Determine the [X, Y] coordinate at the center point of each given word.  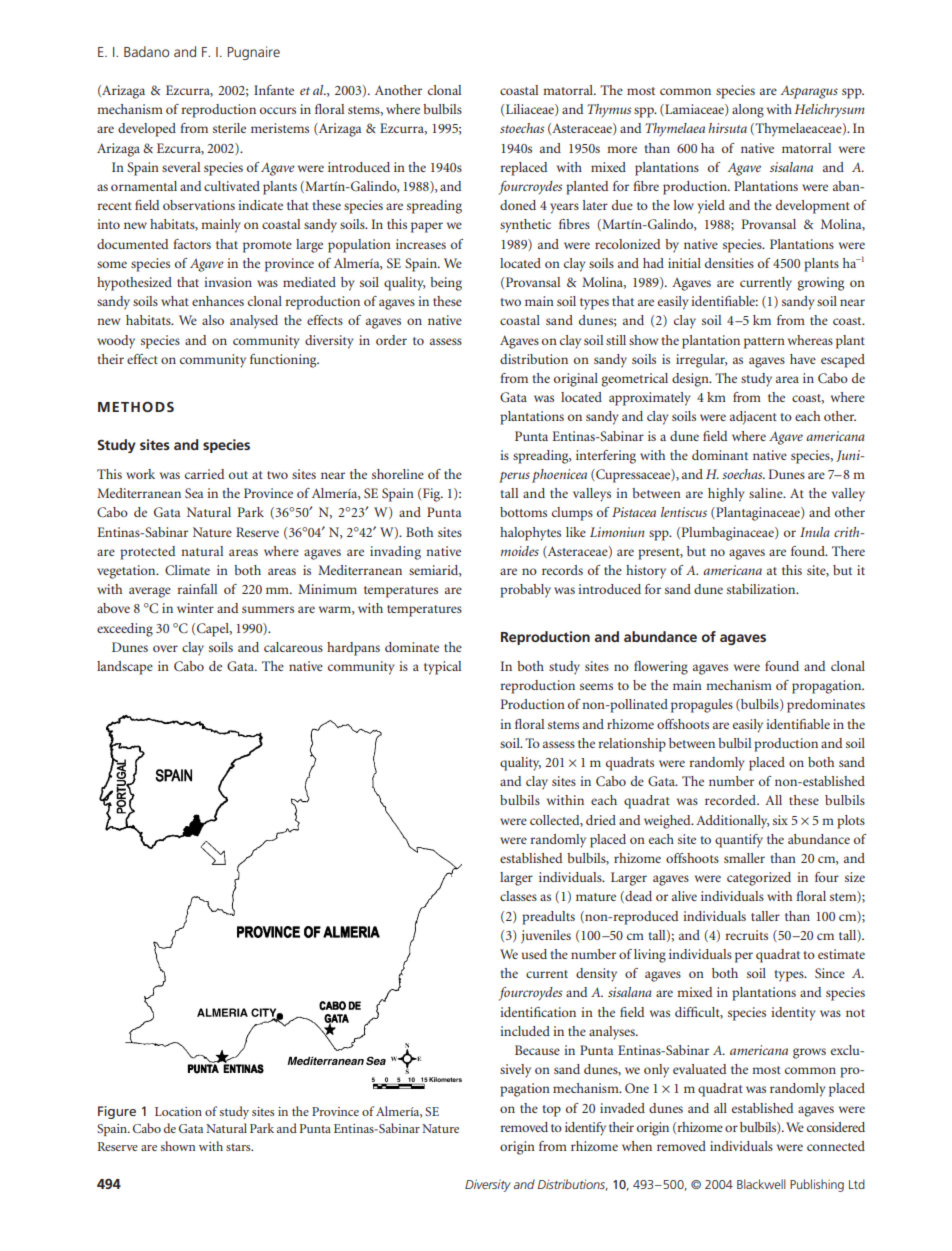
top [551, 1111]
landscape [125, 668]
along [748, 111]
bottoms [523, 512]
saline [767, 493]
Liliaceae [531, 110]
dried [601, 820]
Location [178, 1111]
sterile [229, 128]
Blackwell [761, 1184]
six [780, 820]
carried [204, 474]
